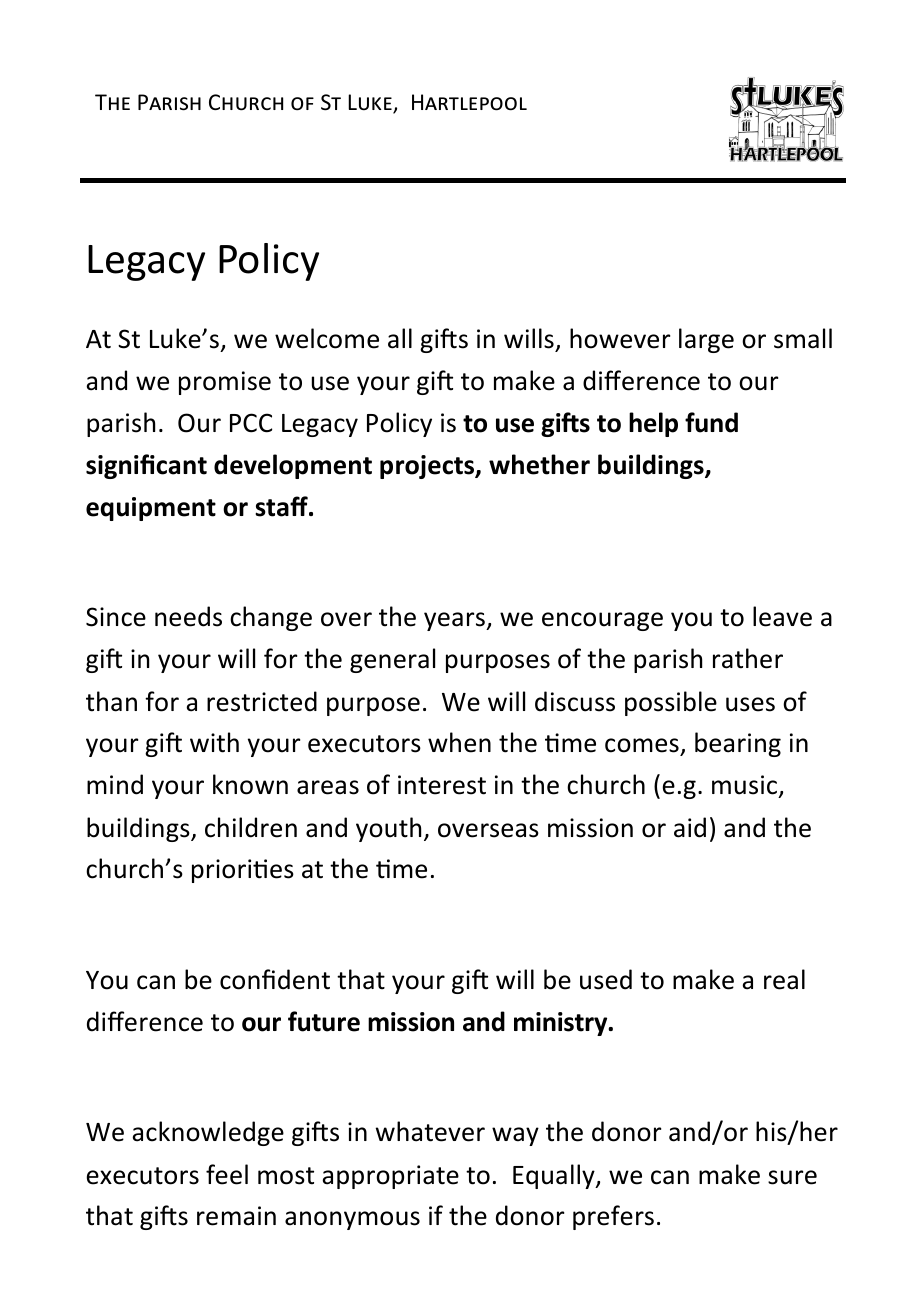 The height and width of the screenshot is (1313, 924). What do you see at coordinates (262, 701) in the screenshot?
I see `restricted` at bounding box center [262, 701].
